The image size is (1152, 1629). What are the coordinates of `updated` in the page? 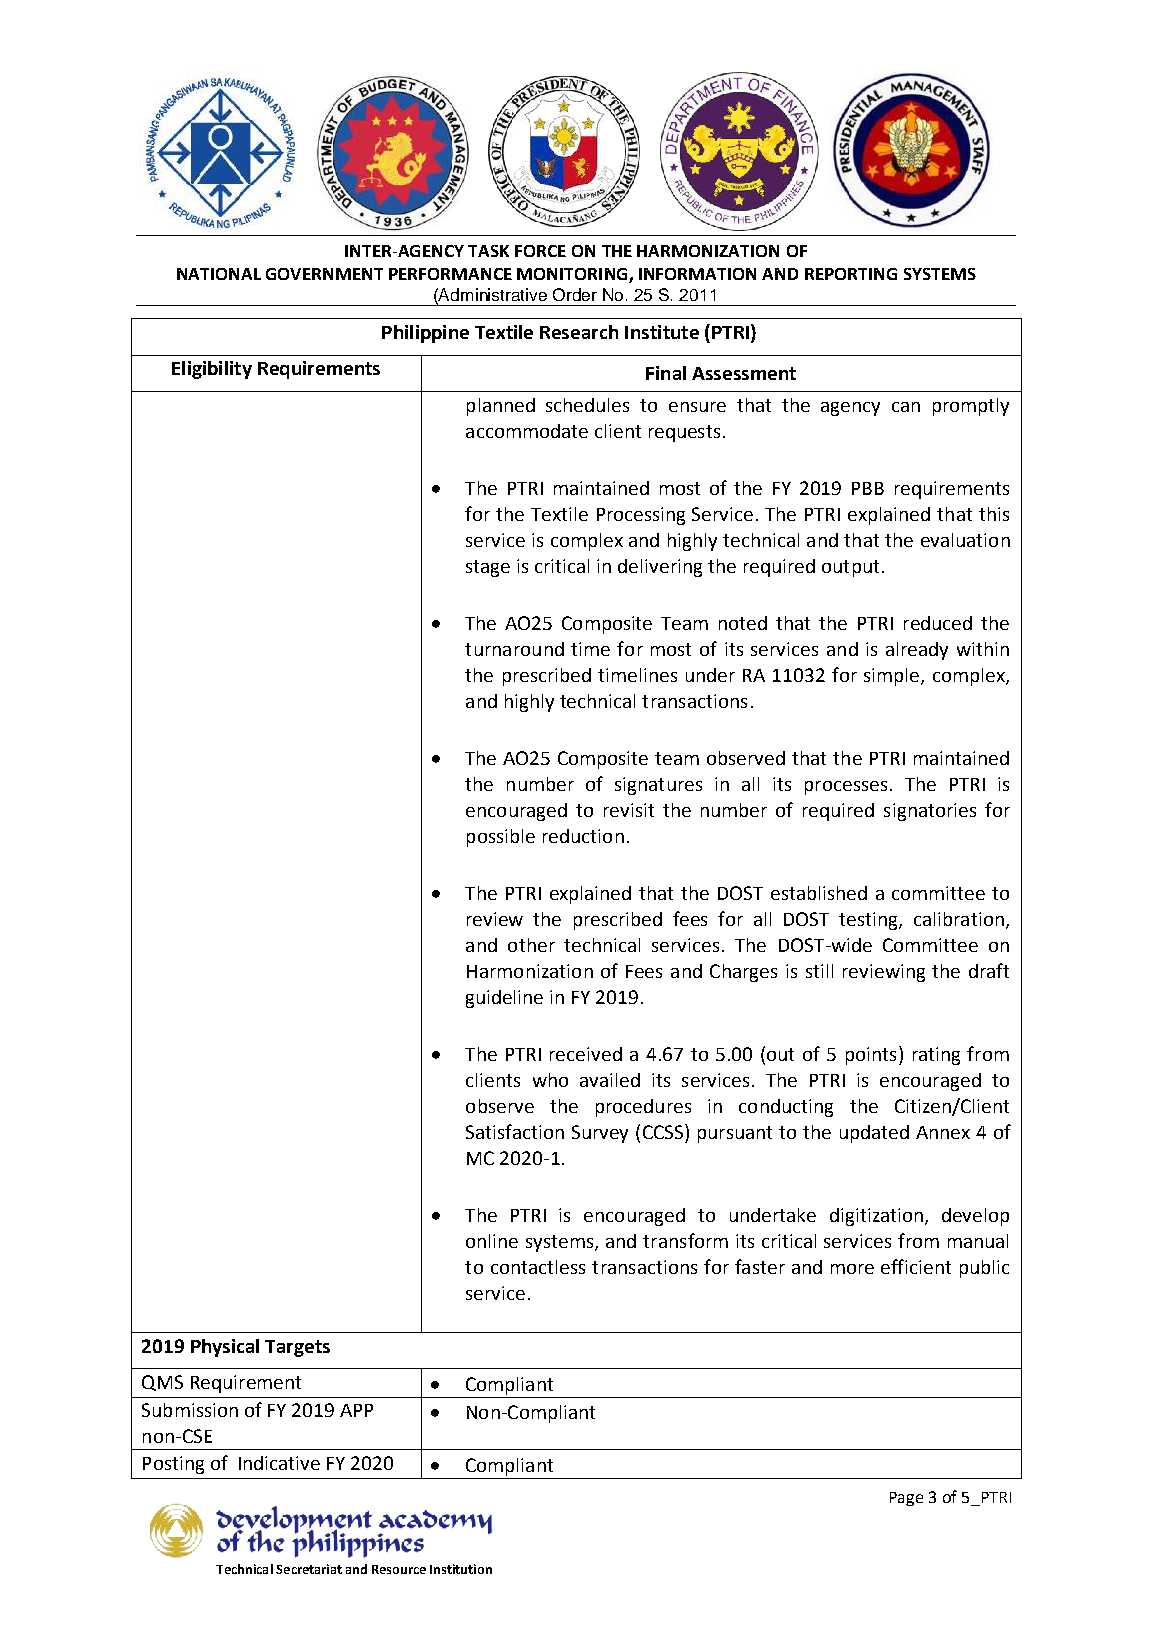 It's located at (874, 1134).
